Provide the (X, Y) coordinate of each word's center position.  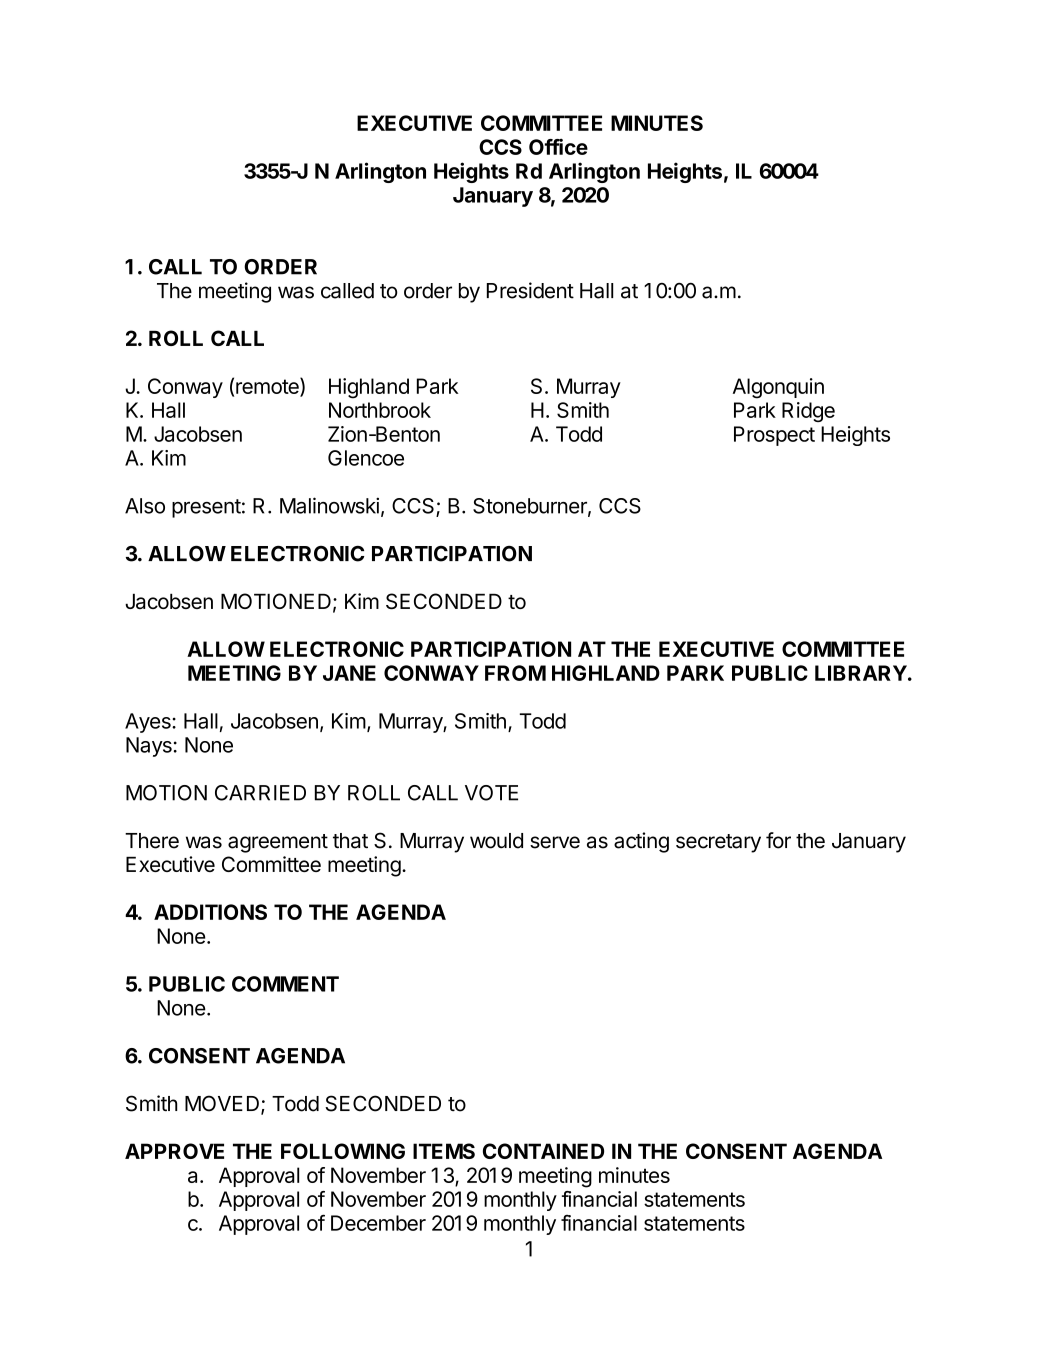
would (496, 841)
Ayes (149, 723)
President (530, 290)
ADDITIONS (210, 912)
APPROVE (174, 1151)
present (206, 508)
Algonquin (778, 388)
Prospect (774, 436)
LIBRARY (861, 673)
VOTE (491, 793)
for (778, 840)
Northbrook (380, 410)
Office (558, 147)
